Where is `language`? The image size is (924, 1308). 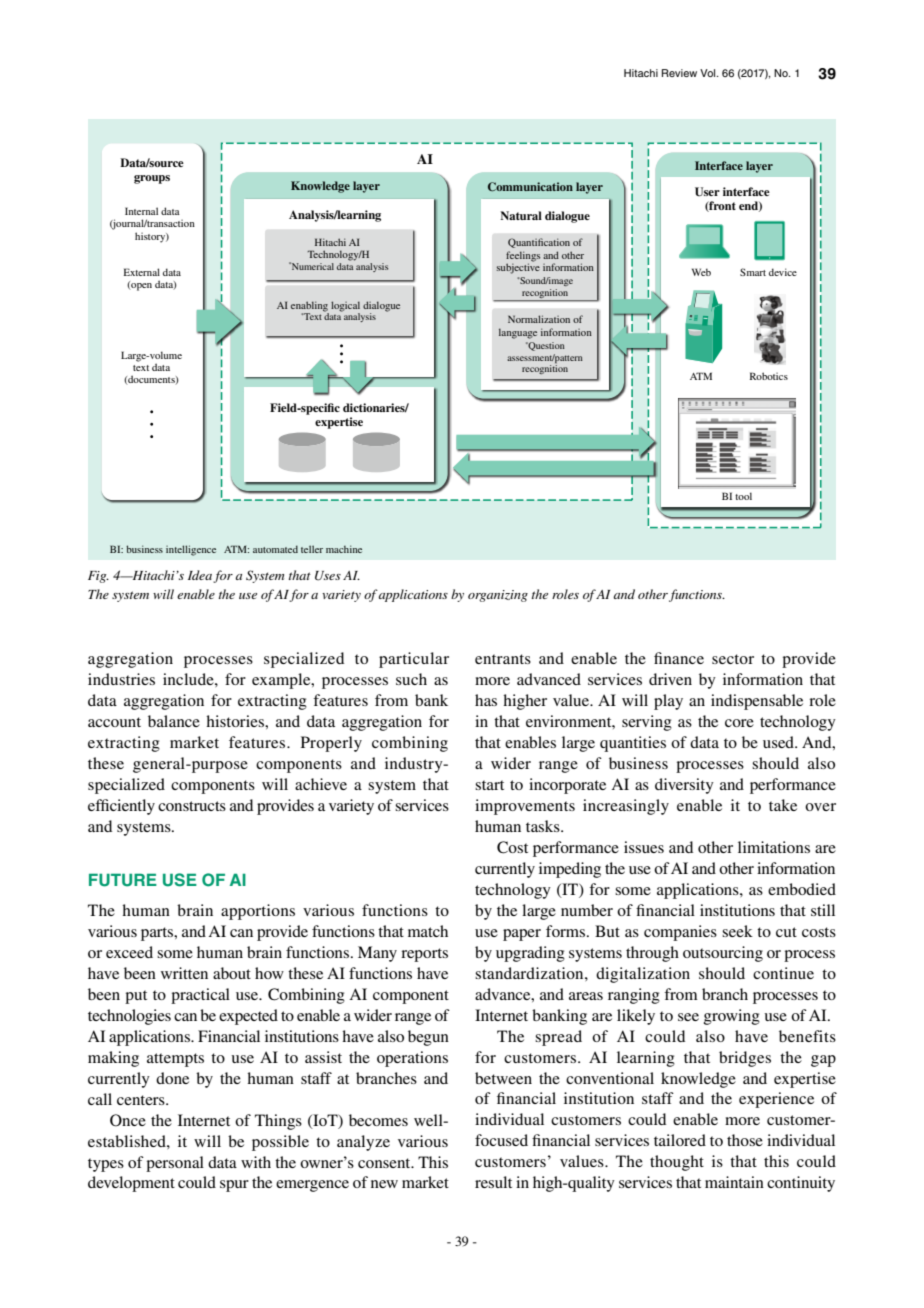 language is located at coordinates (518, 333).
